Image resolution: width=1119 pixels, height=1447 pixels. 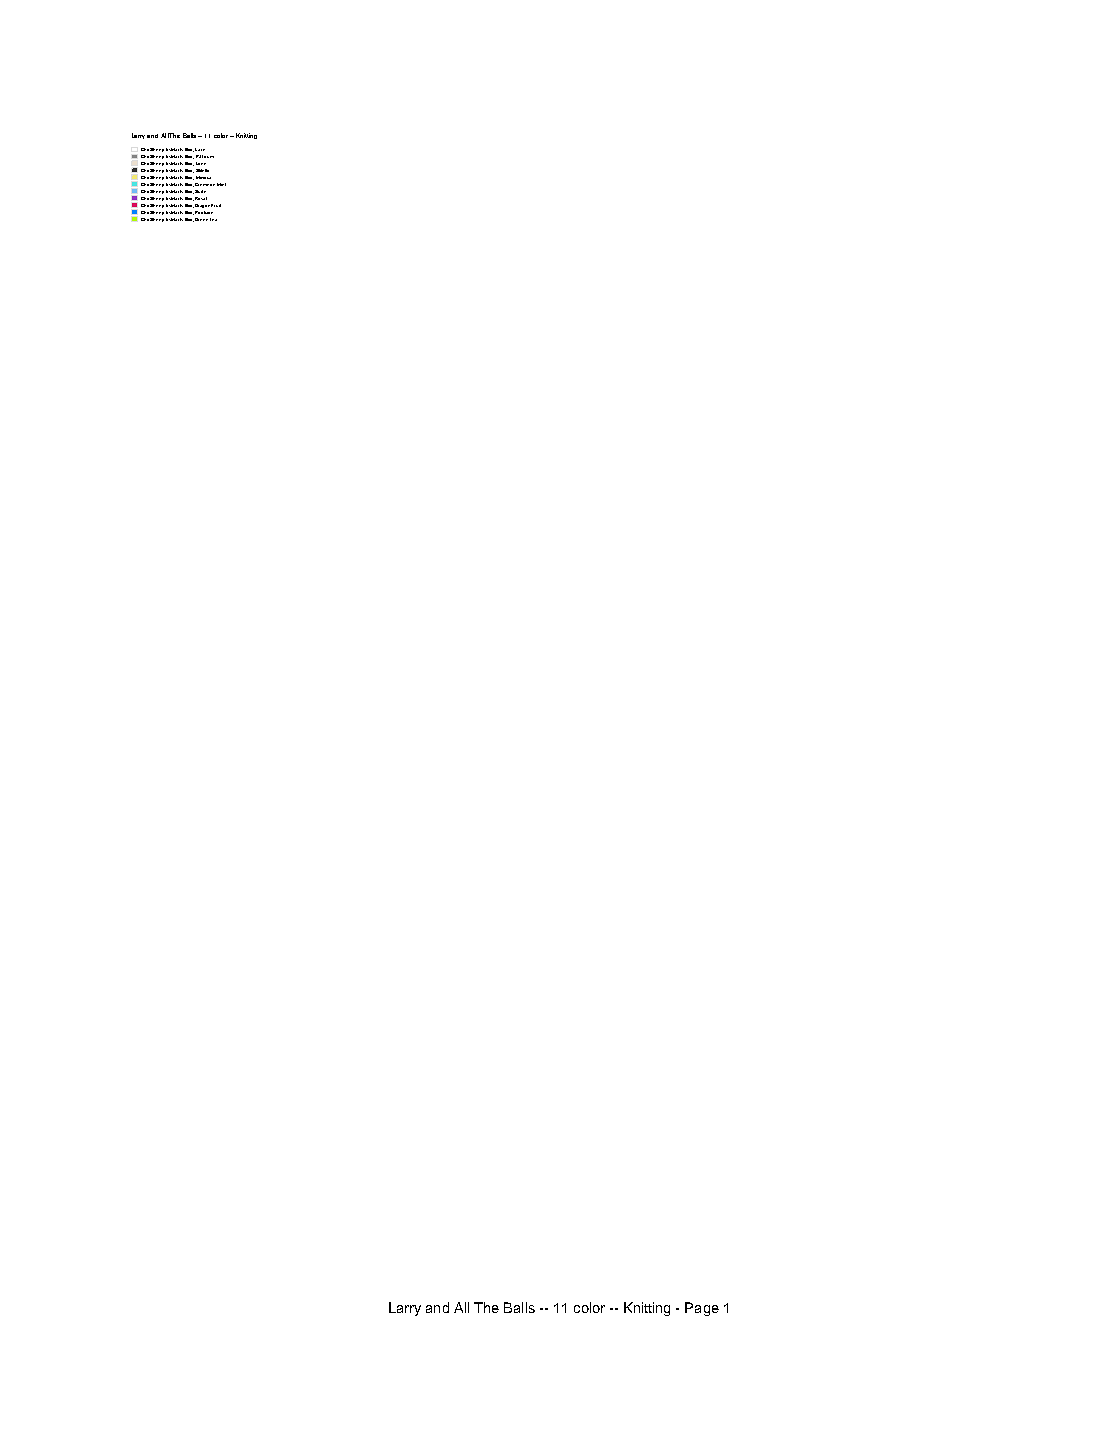 What do you see at coordinates (200, 191) in the screenshot?
I see `Suite` at bounding box center [200, 191].
